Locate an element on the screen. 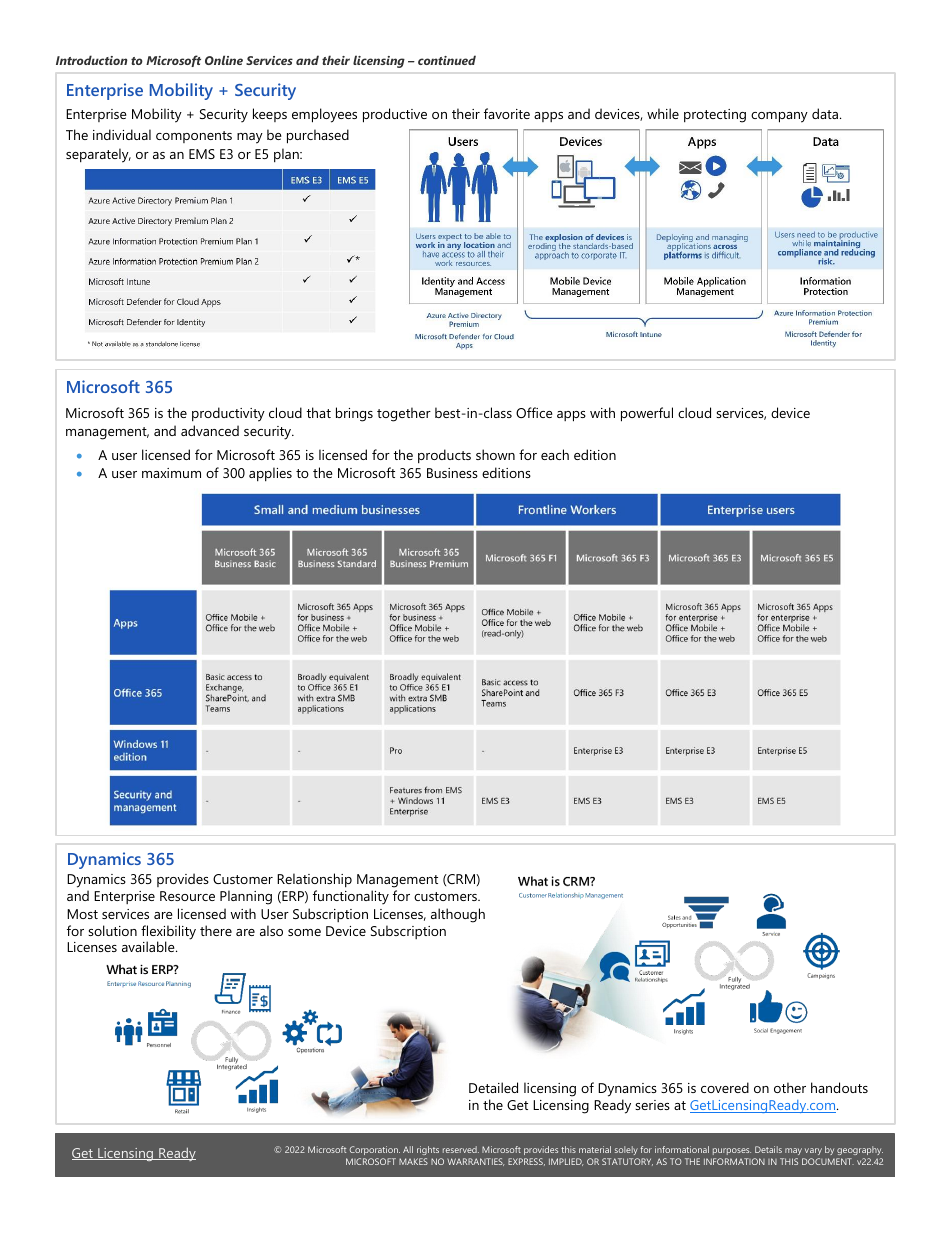 The height and width of the screenshot is (1233, 952). shown is located at coordinates (495, 454).
